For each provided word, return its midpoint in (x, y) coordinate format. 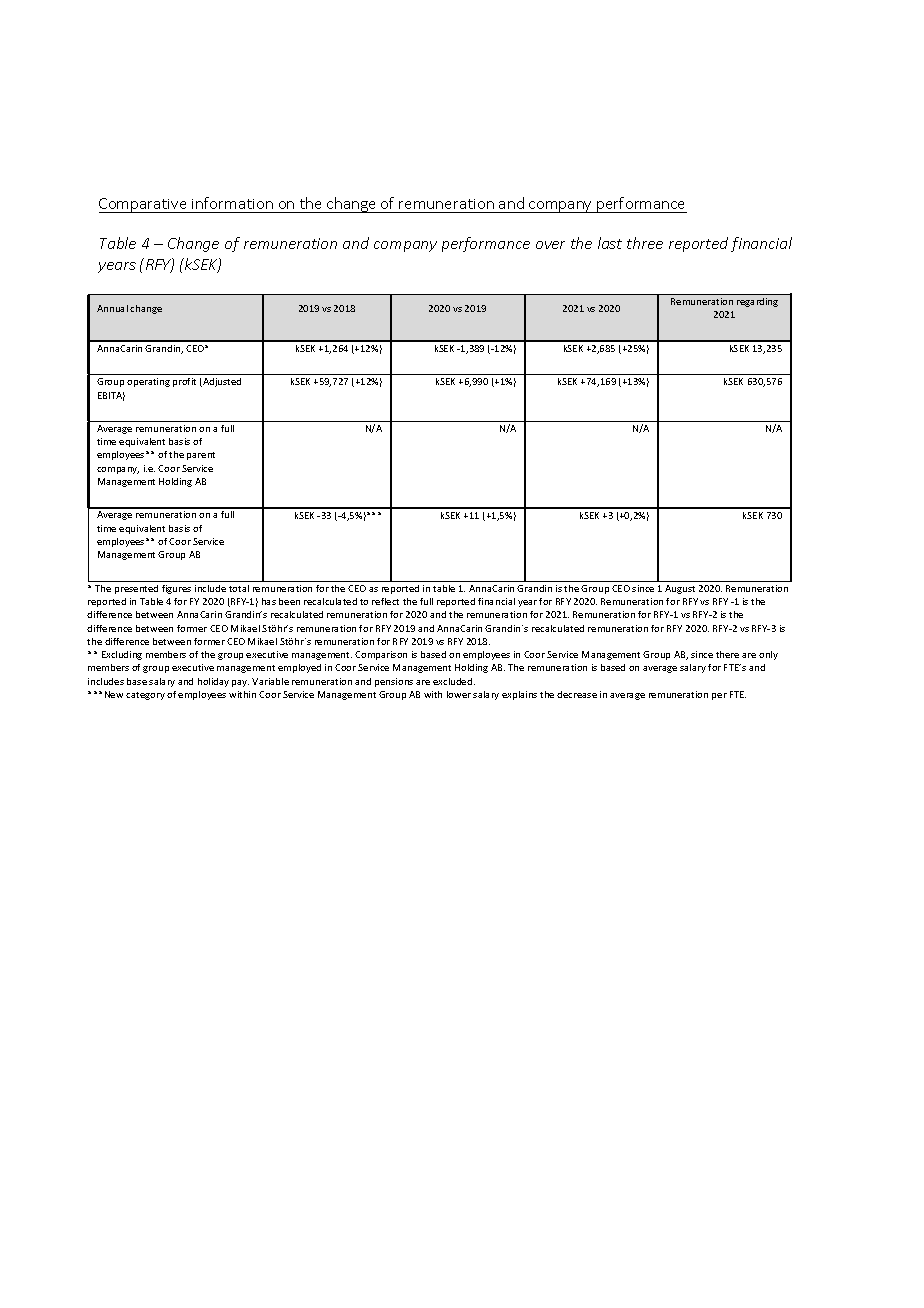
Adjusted (221, 382)
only (768, 655)
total (239, 588)
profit (184, 382)
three (645, 243)
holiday (213, 682)
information (233, 205)
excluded (454, 681)
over (550, 245)
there (727, 654)
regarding (757, 302)
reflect (385, 601)
